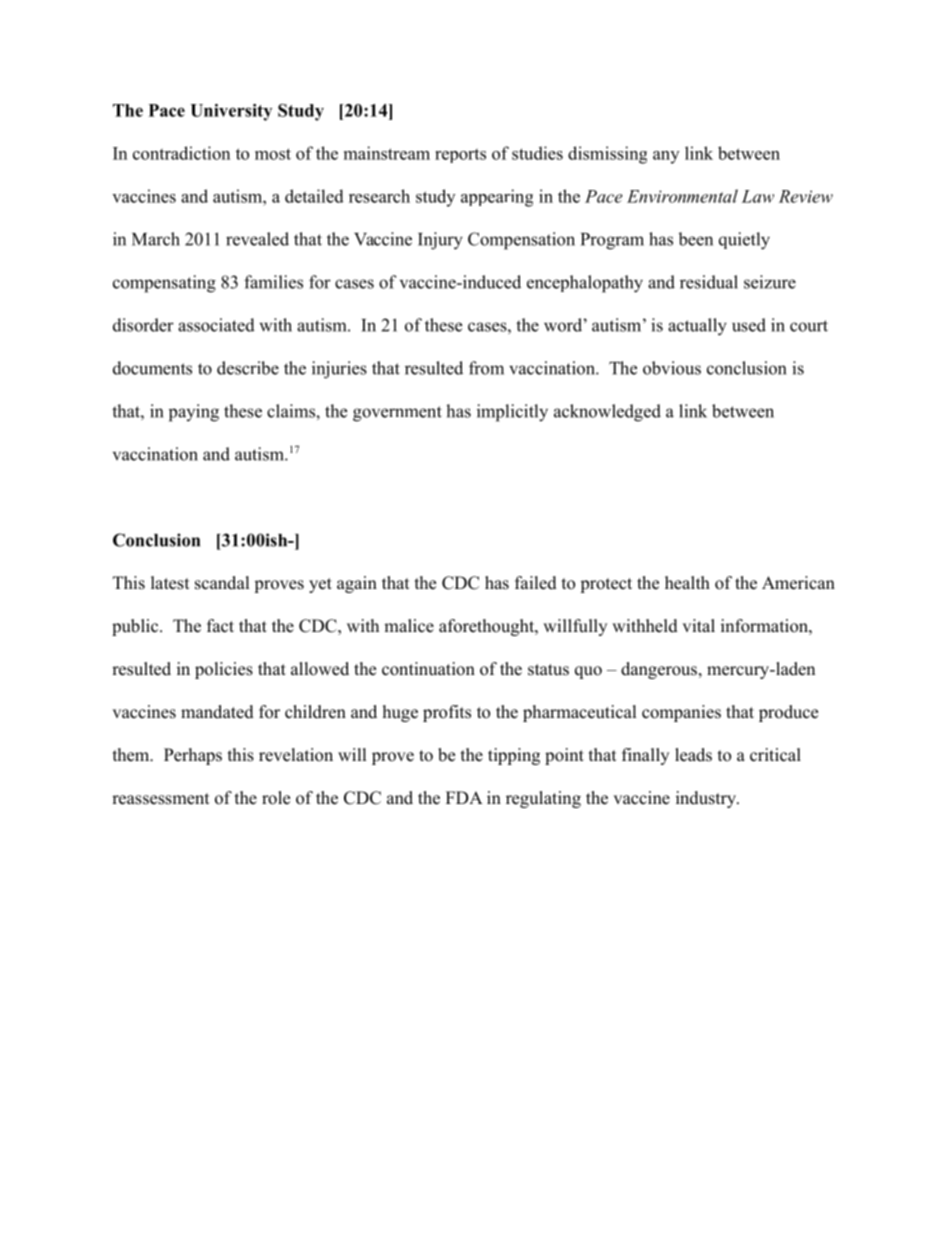  Describe the element at coordinates (409, 626) in the screenshot. I see `malice` at that location.
